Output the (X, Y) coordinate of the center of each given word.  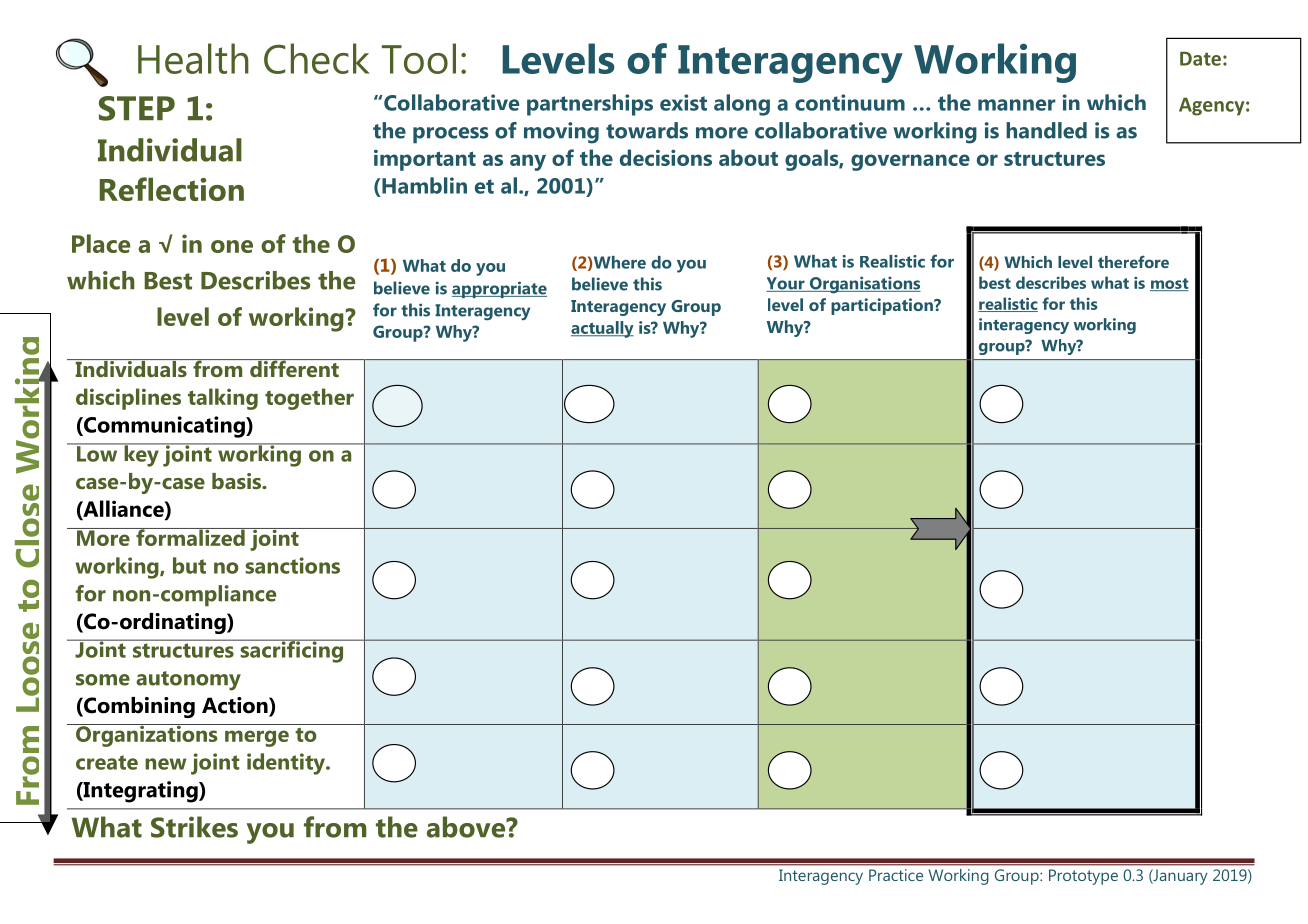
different (294, 368)
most (1169, 284)
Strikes (194, 827)
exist (683, 102)
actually (602, 329)
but (189, 565)
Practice (896, 875)
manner (1017, 105)
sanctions (292, 565)
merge (257, 738)
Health (193, 58)
